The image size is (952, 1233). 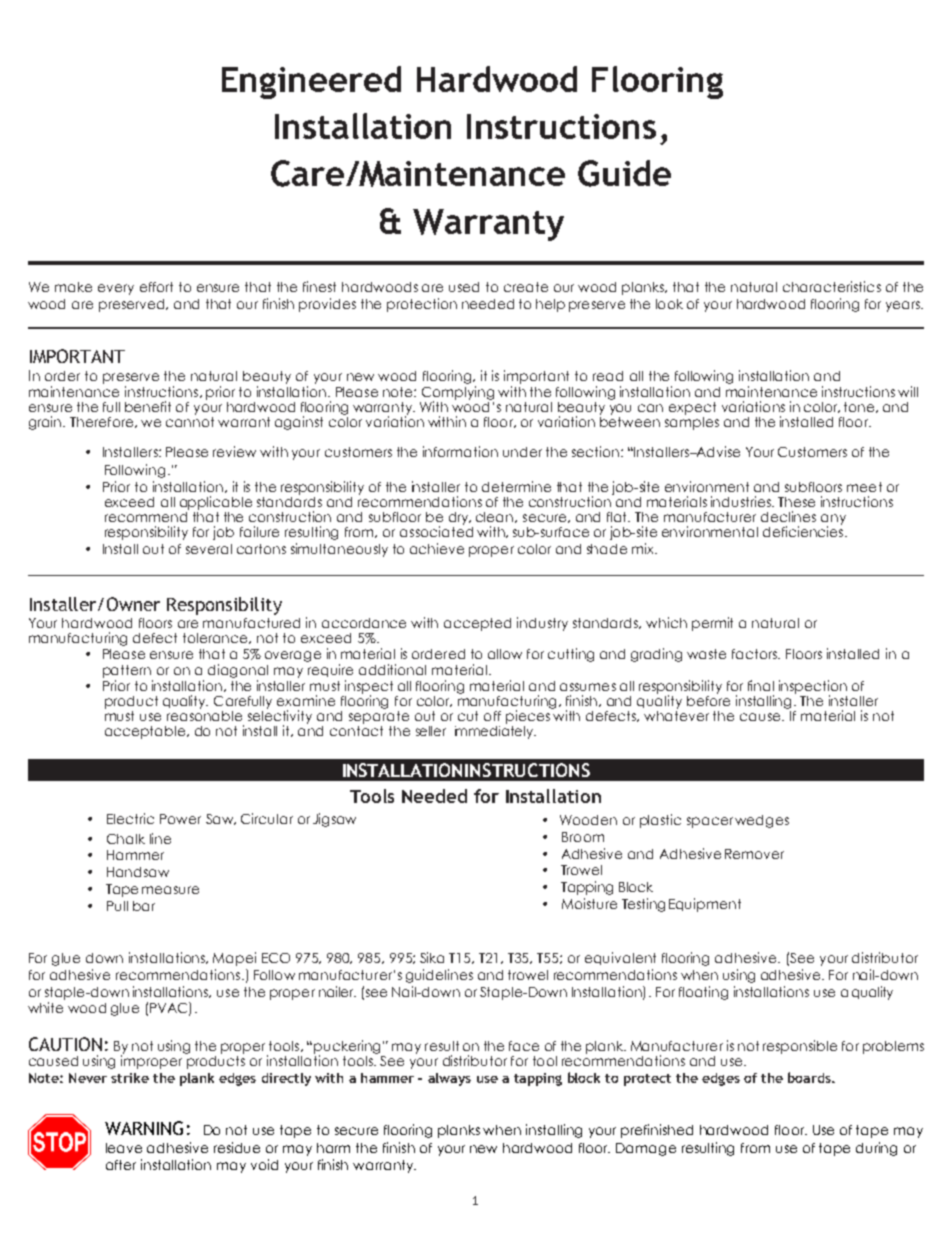 I want to click on WARNING, so click(x=144, y=1128).
